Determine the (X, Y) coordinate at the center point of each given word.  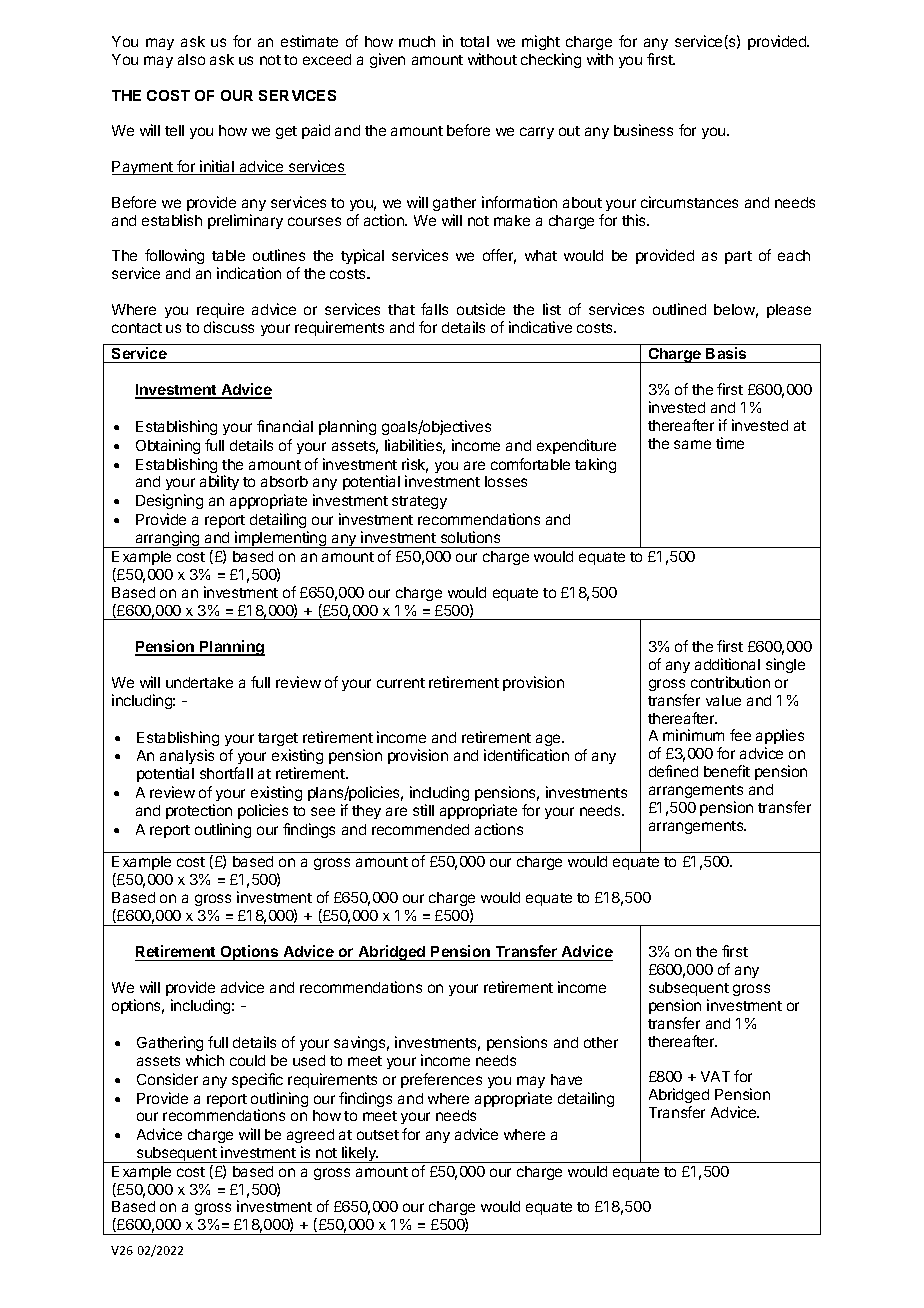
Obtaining (168, 446)
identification (526, 755)
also (191, 59)
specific (257, 1080)
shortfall (226, 773)
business (643, 130)
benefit (727, 771)
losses (506, 481)
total (474, 41)
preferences (441, 1080)
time (730, 443)
